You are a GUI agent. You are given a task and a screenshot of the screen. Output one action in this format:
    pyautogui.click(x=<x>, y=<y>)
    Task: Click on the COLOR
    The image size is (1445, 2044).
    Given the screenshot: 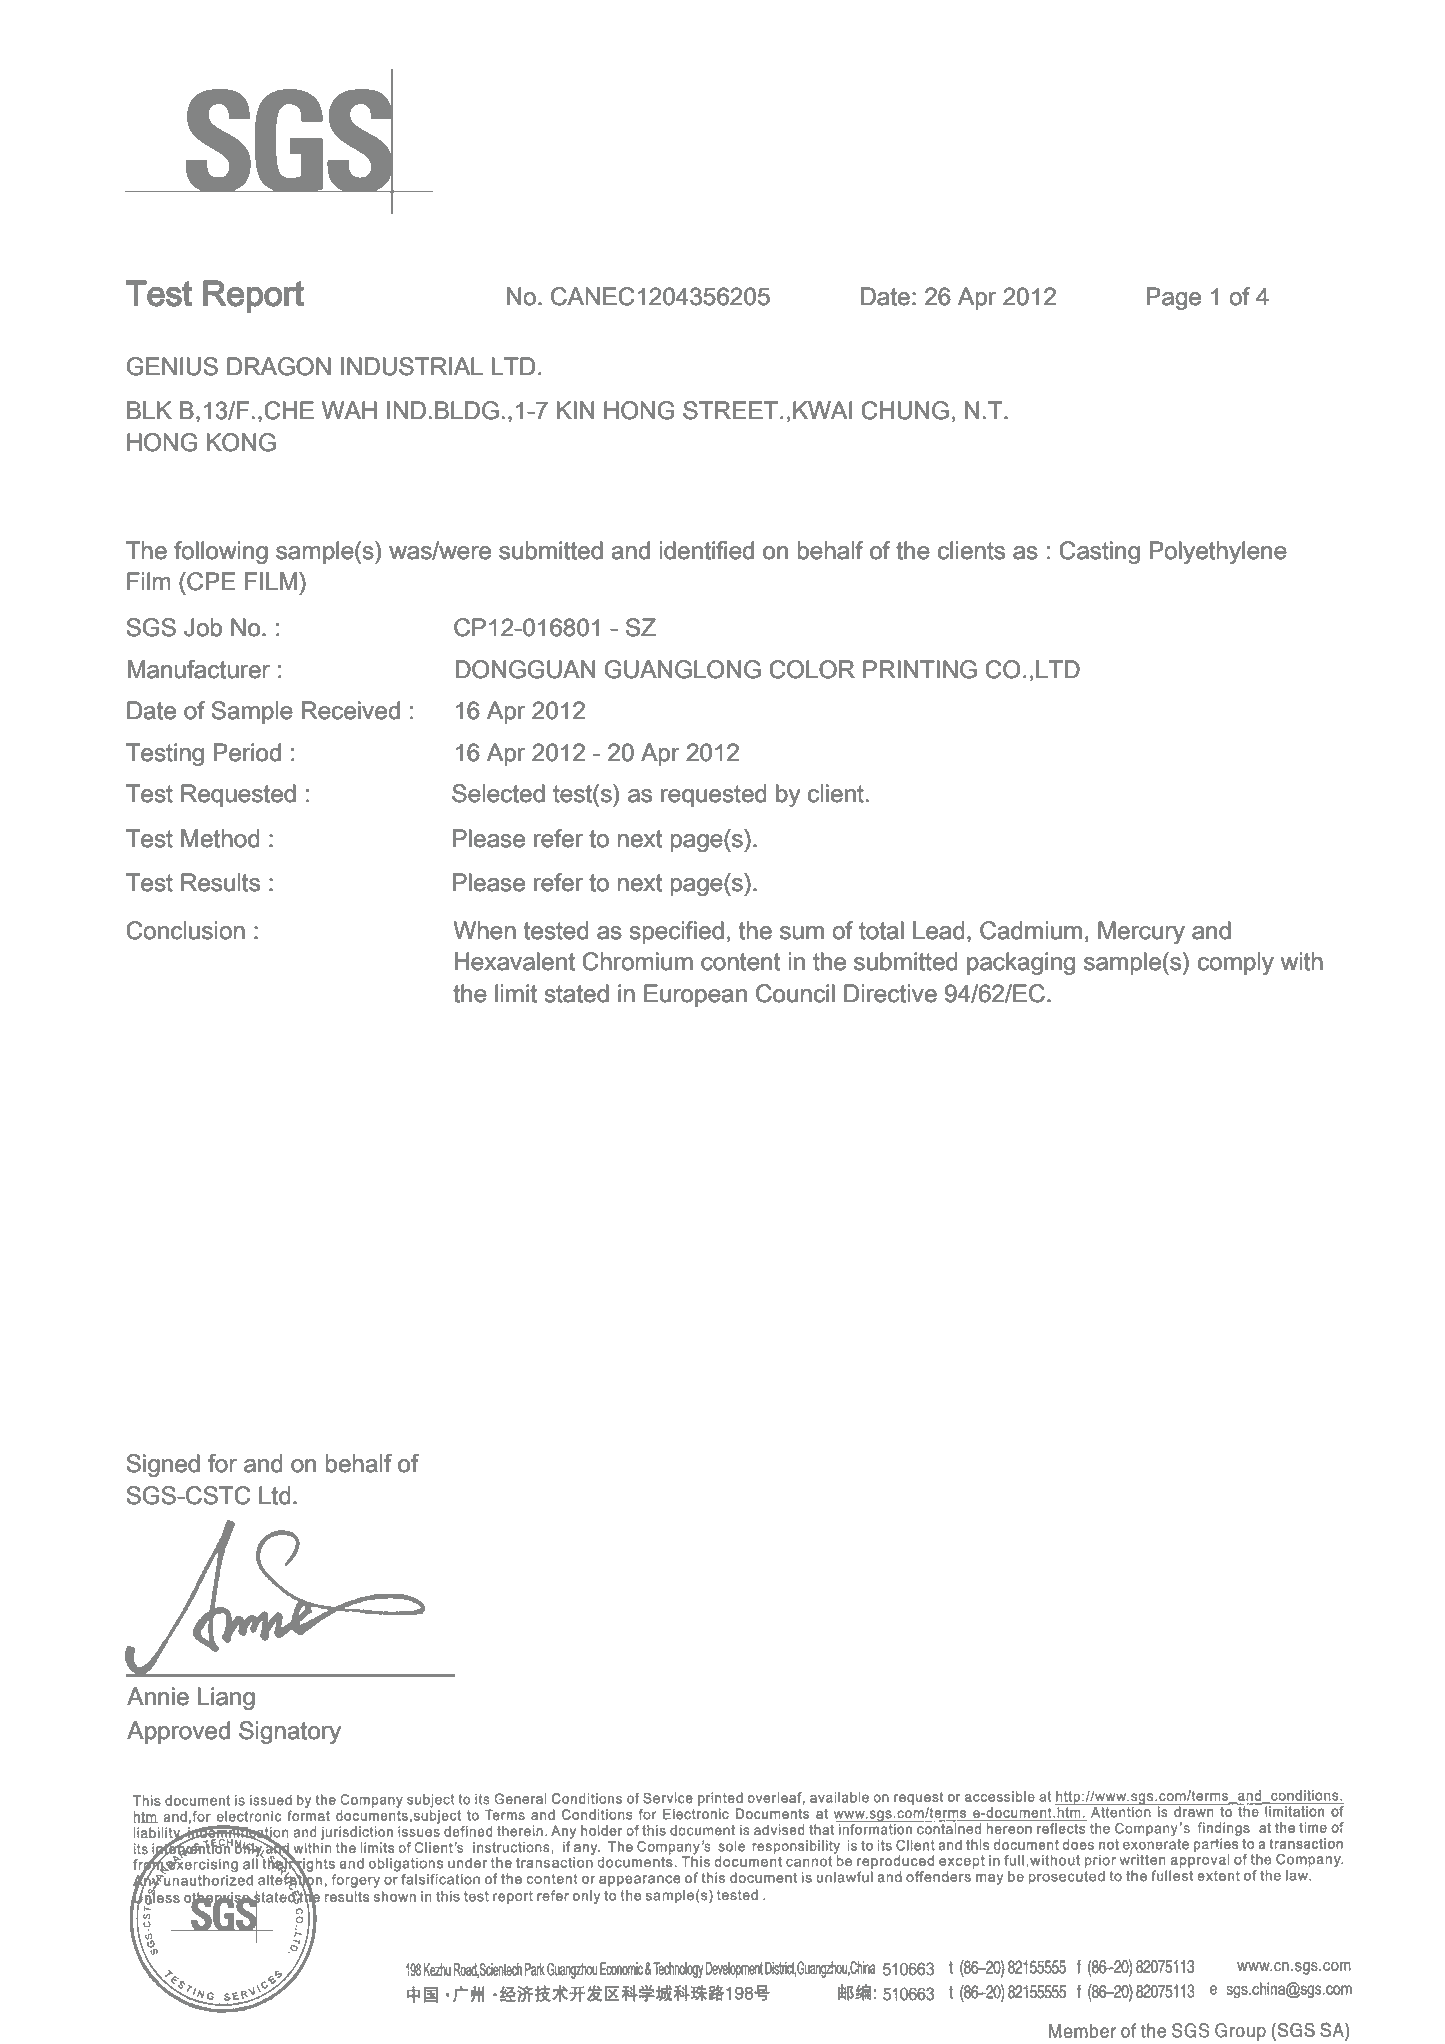 What is the action you would take?
    pyautogui.click(x=812, y=669)
